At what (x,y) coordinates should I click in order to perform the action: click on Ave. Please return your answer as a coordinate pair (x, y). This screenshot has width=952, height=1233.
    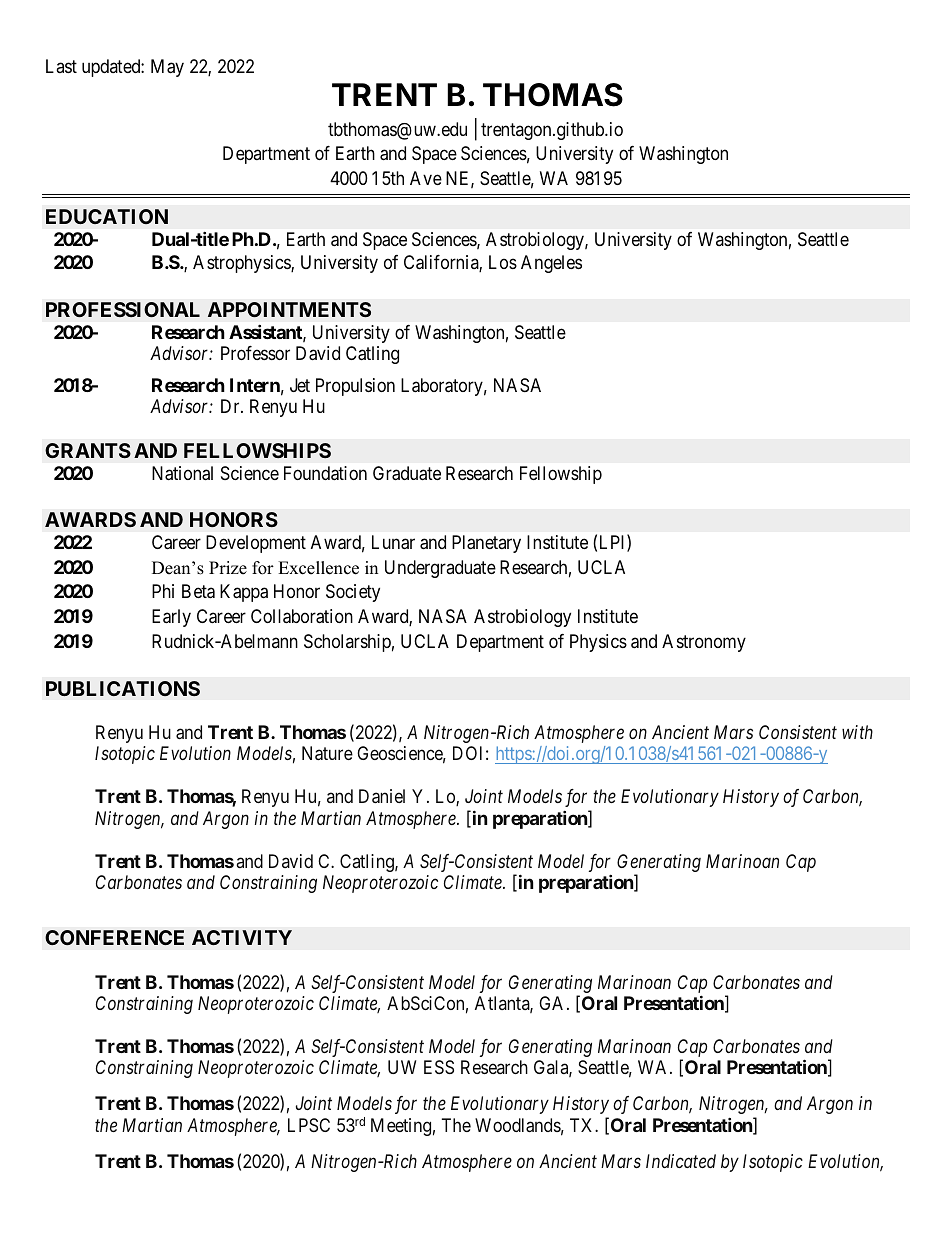
    Looking at the image, I should click on (426, 178).
